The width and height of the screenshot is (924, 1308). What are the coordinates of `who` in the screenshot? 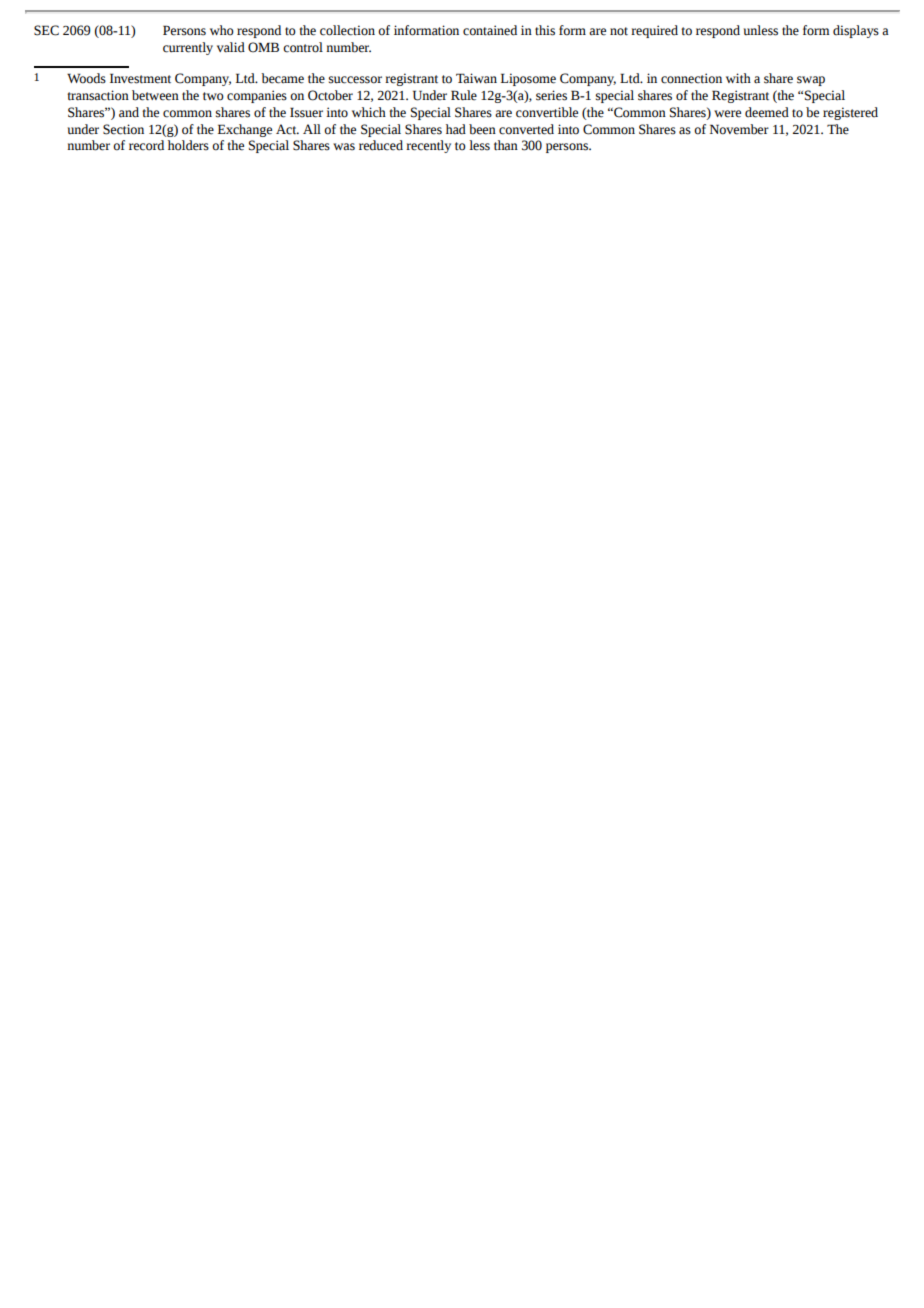 It's located at (222, 30).
